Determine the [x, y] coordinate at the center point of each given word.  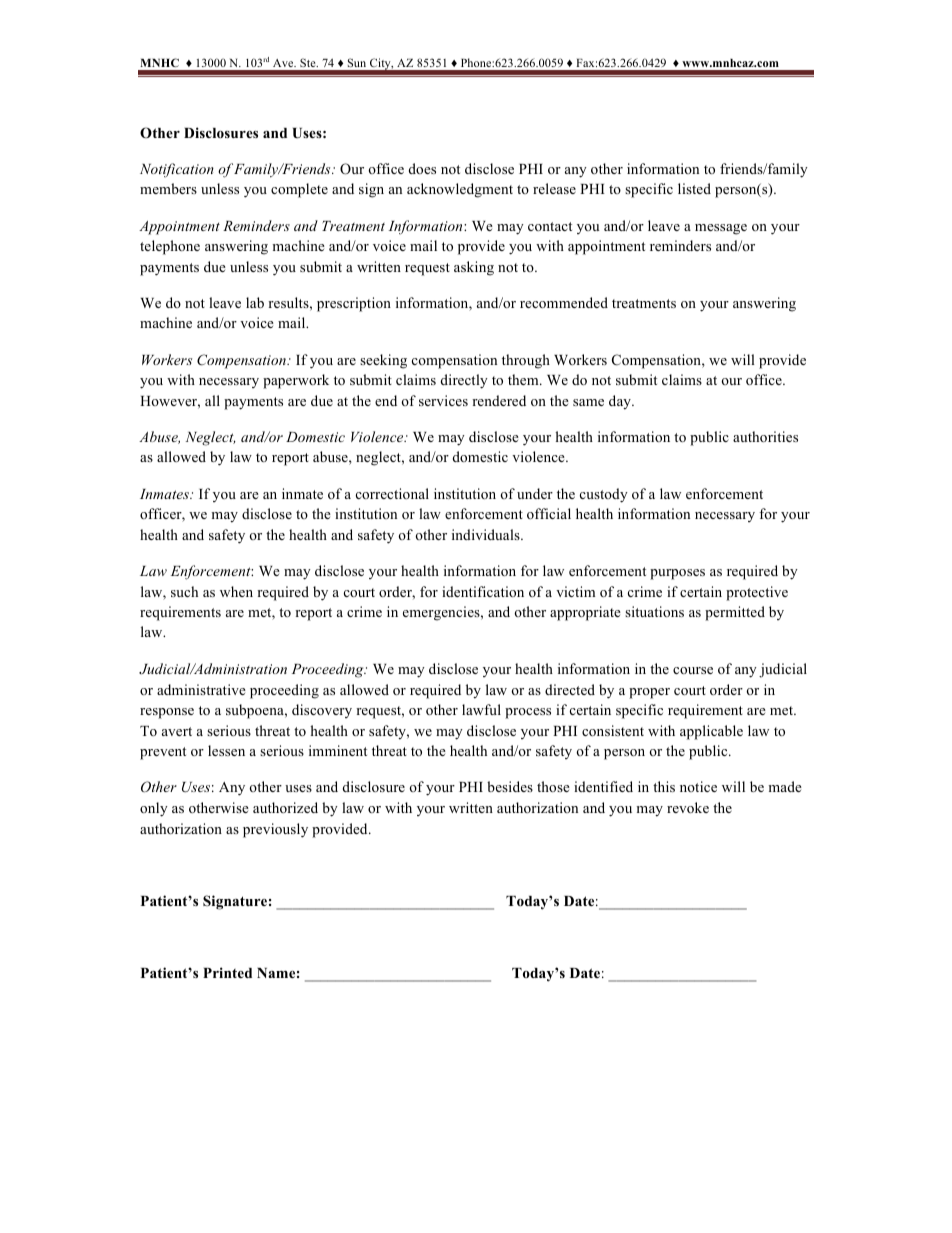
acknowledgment [460, 190]
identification [483, 591]
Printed [227, 972]
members [168, 188]
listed [694, 188]
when [236, 591]
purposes [677, 574]
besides [510, 786]
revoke [688, 807]
